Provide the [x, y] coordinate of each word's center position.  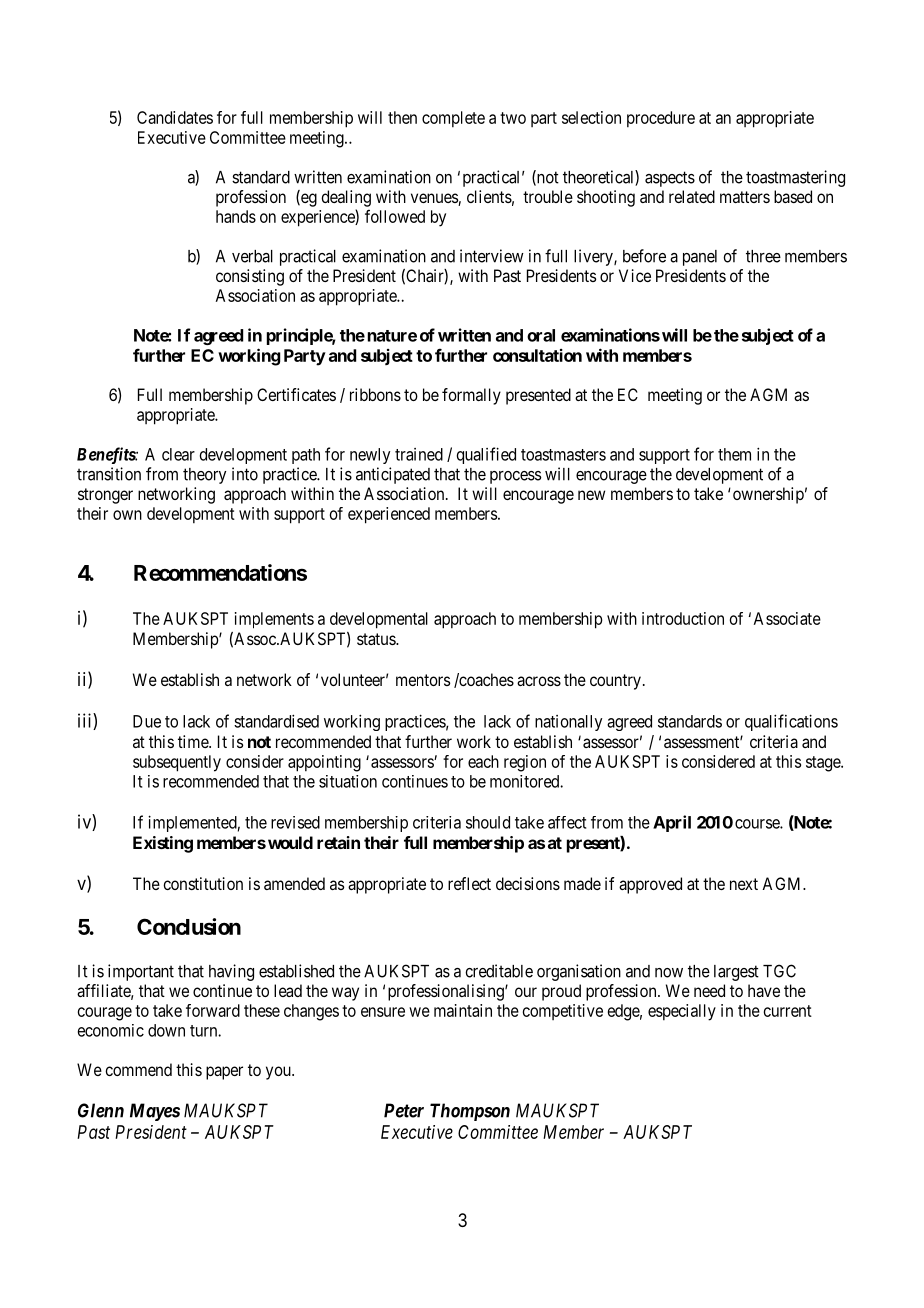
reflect [469, 883]
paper [224, 1073]
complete [453, 119]
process [515, 477]
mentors [423, 680]
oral [541, 335]
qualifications [791, 722]
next [744, 884]
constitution [203, 883]
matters [745, 197]
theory [204, 476]
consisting [250, 277]
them [734, 454]
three [763, 256]
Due [147, 721]
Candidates [175, 117]
